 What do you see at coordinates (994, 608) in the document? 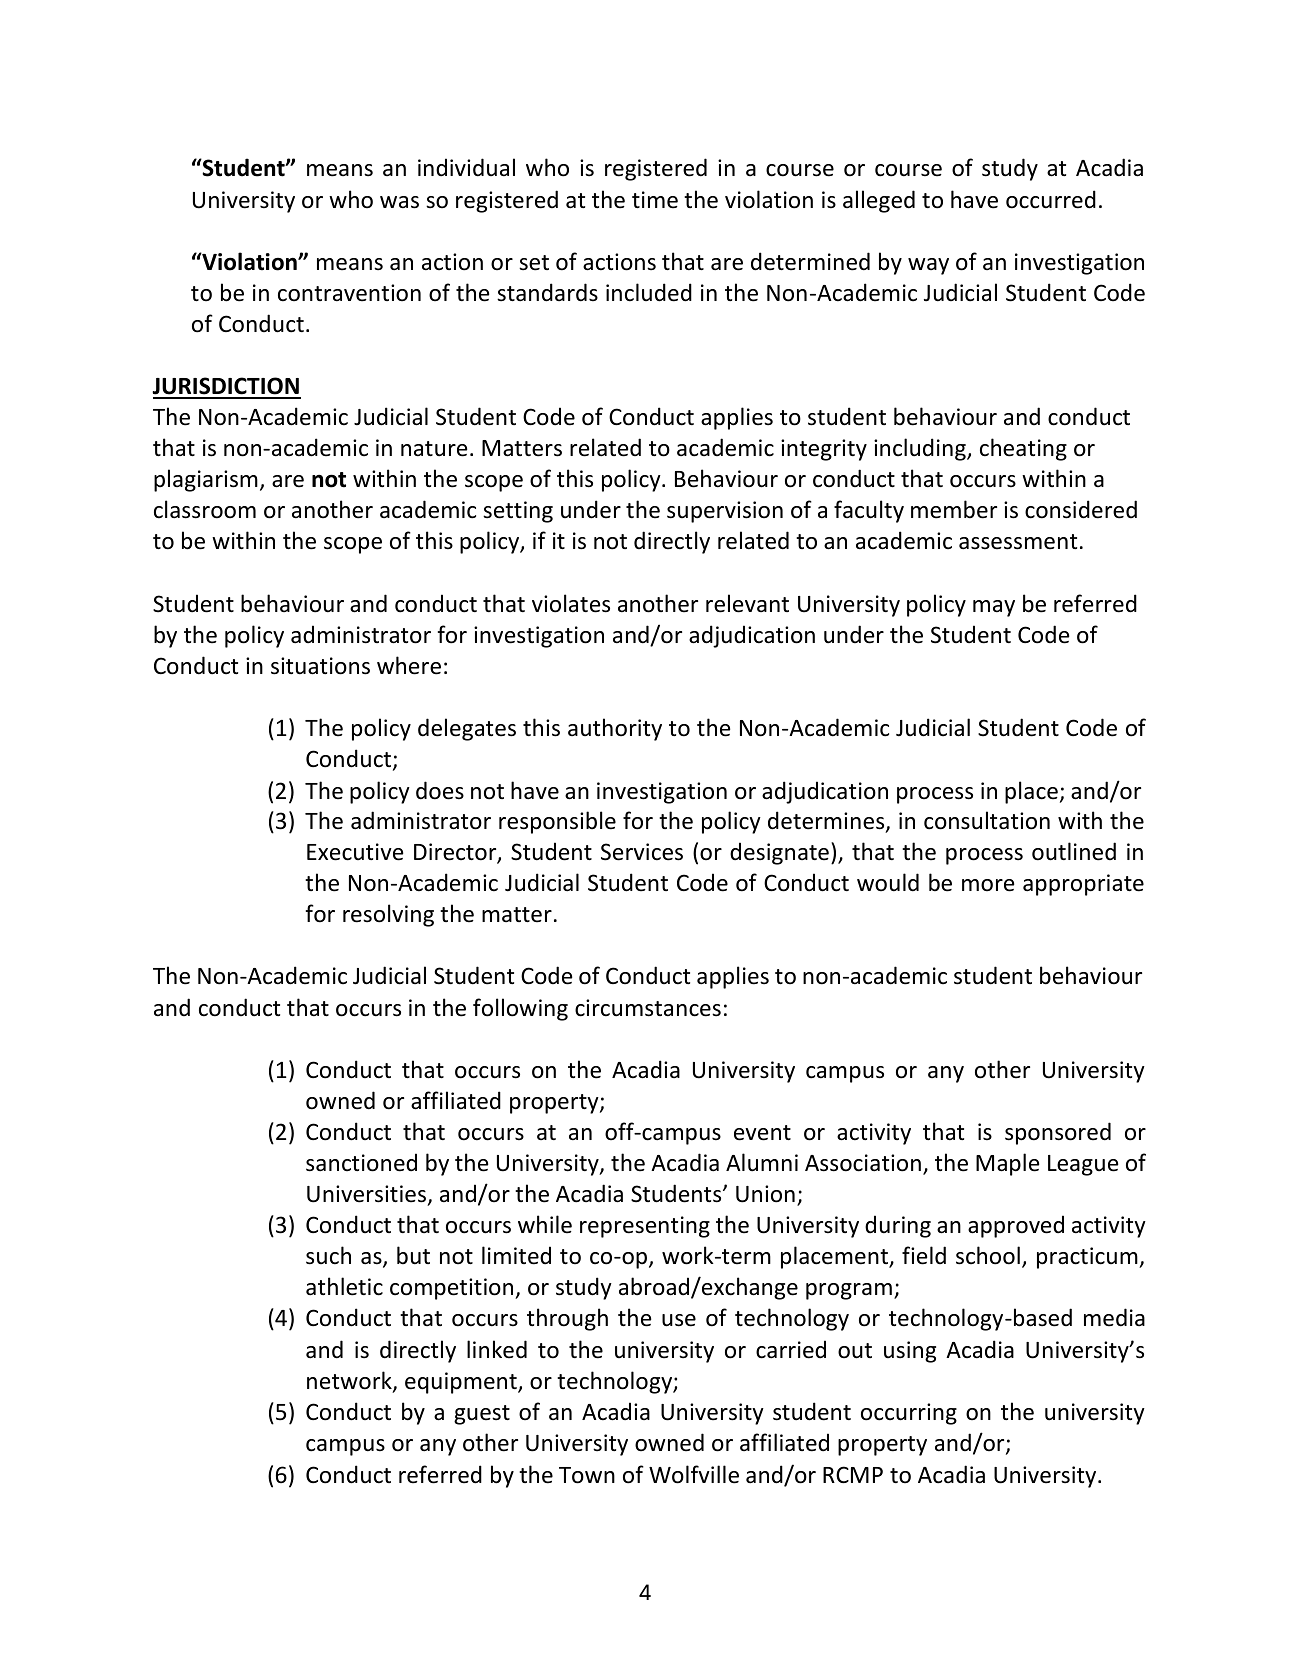
I see `may` at bounding box center [994, 608].
